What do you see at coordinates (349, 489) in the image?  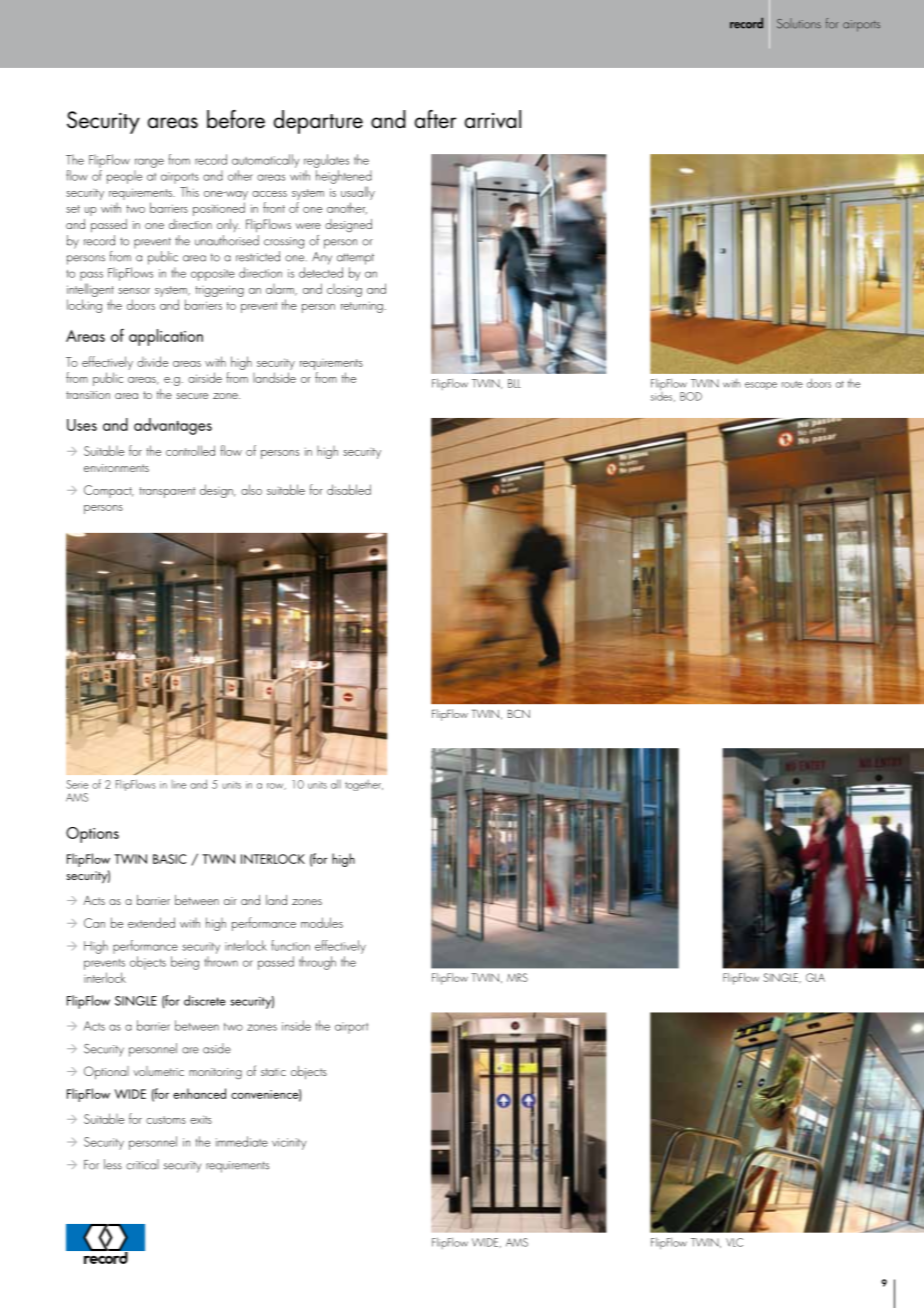 I see `disabled` at bounding box center [349, 489].
